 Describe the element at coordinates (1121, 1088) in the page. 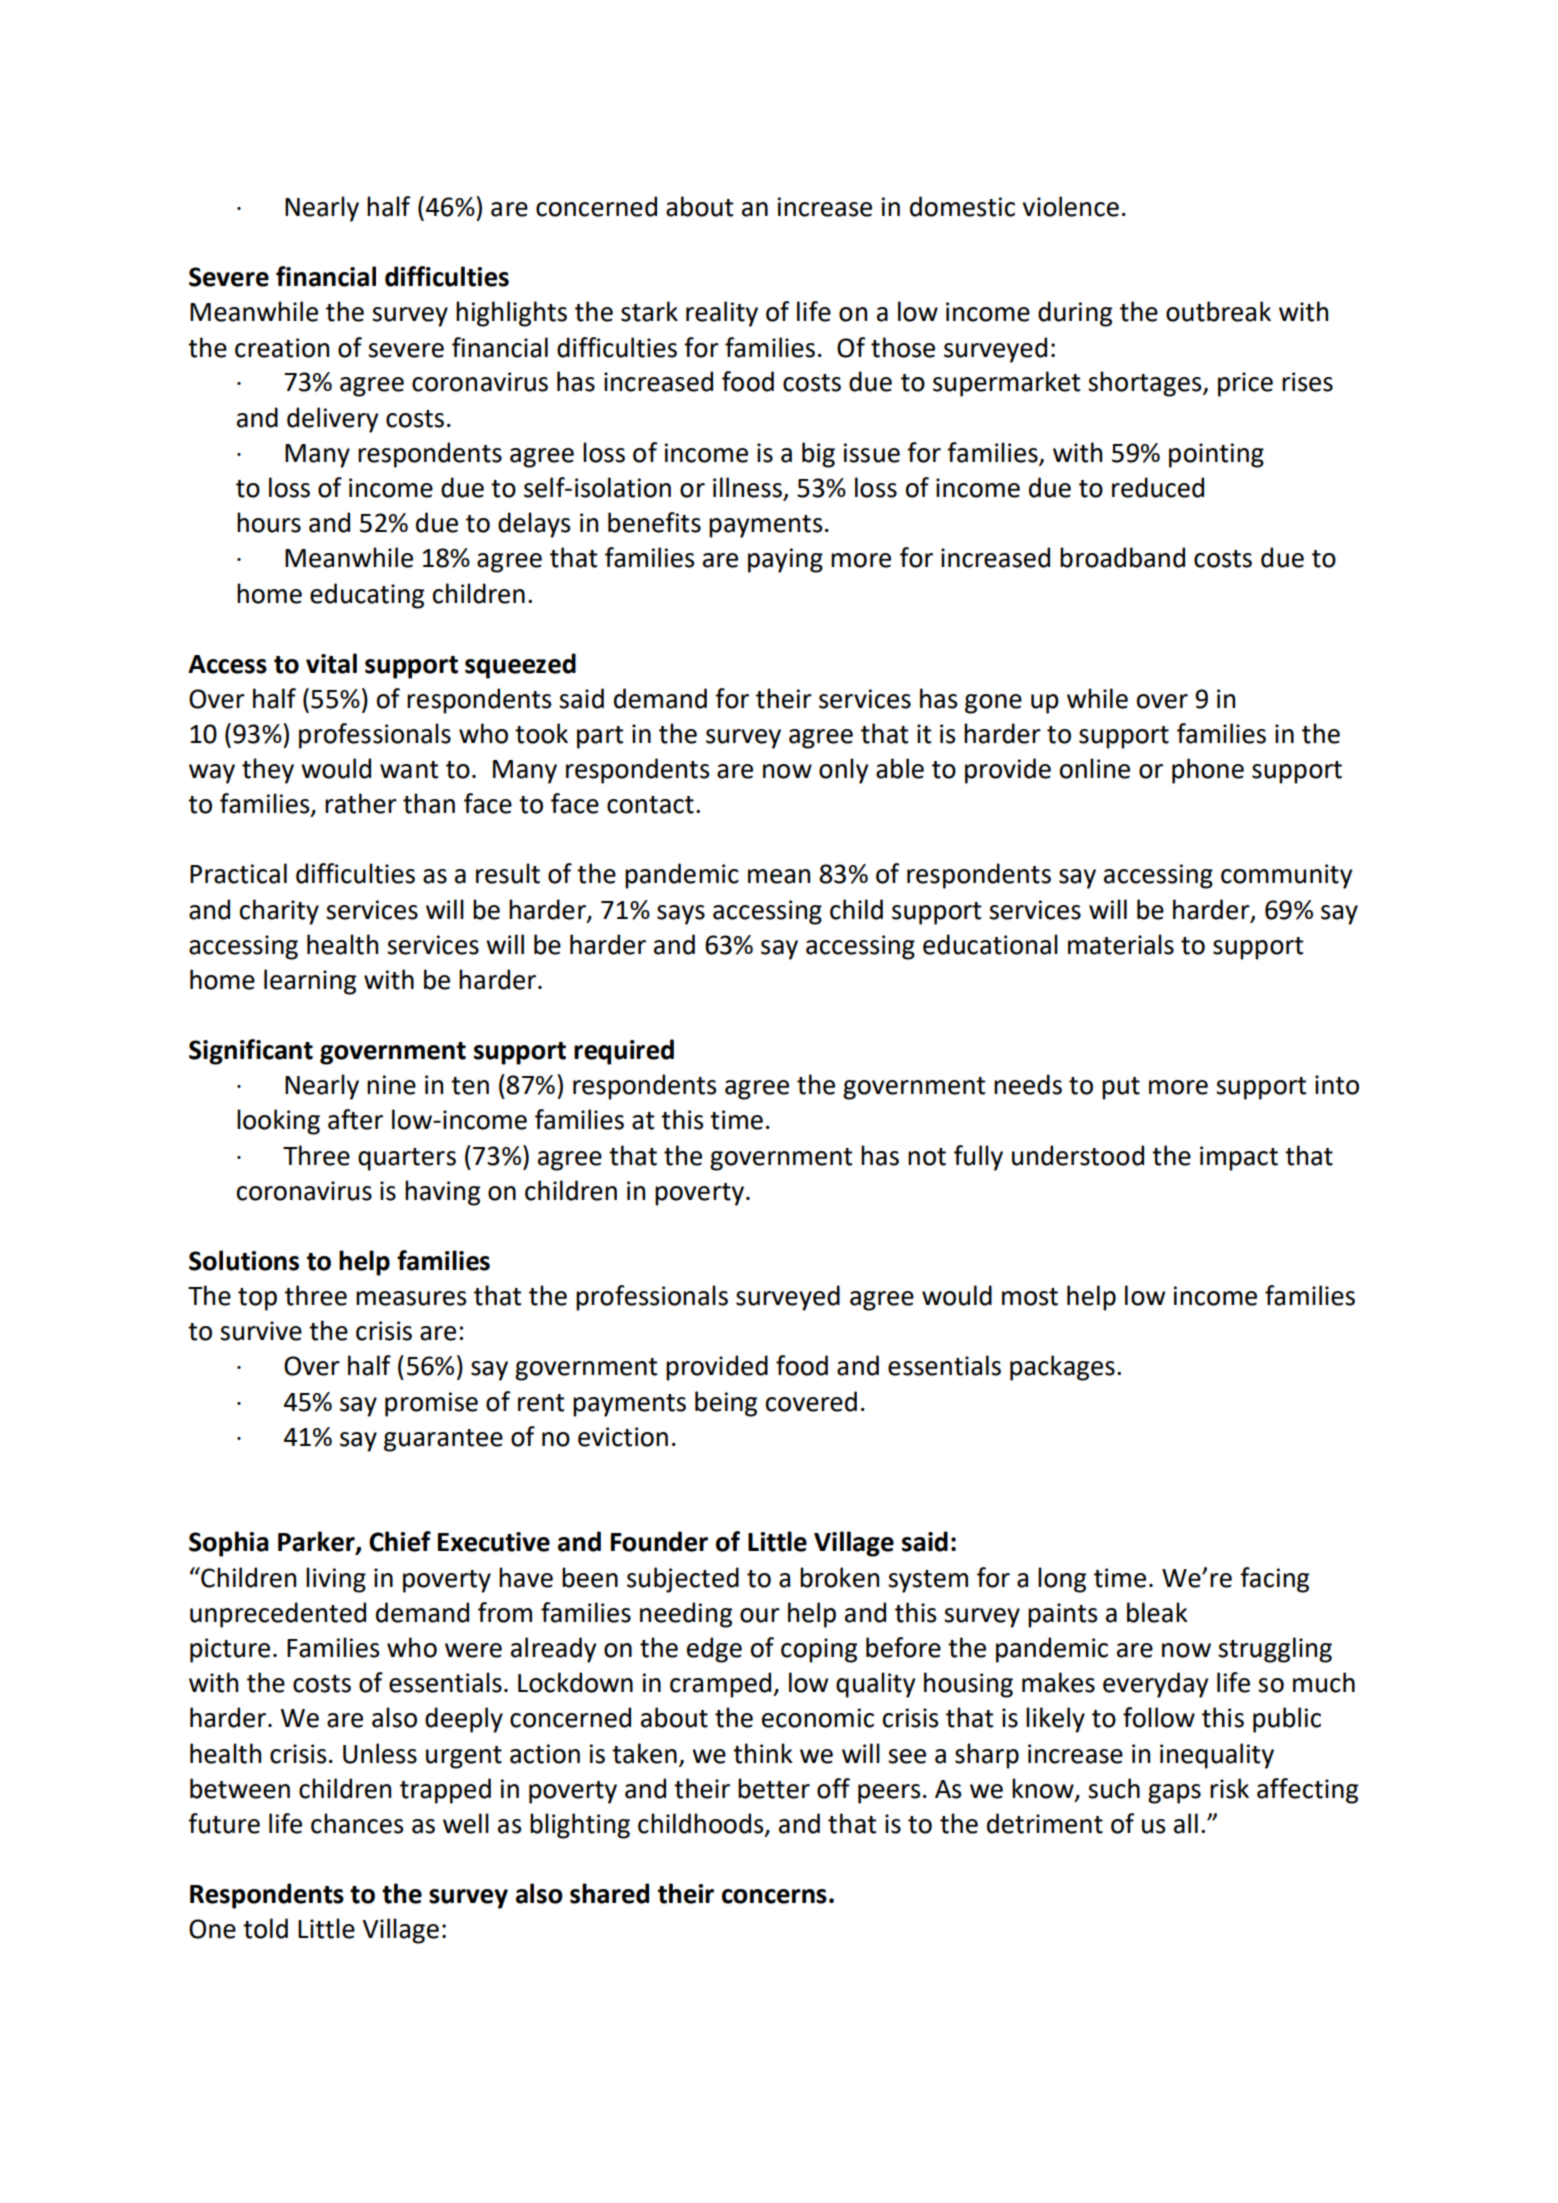

I see `put` at that location.
